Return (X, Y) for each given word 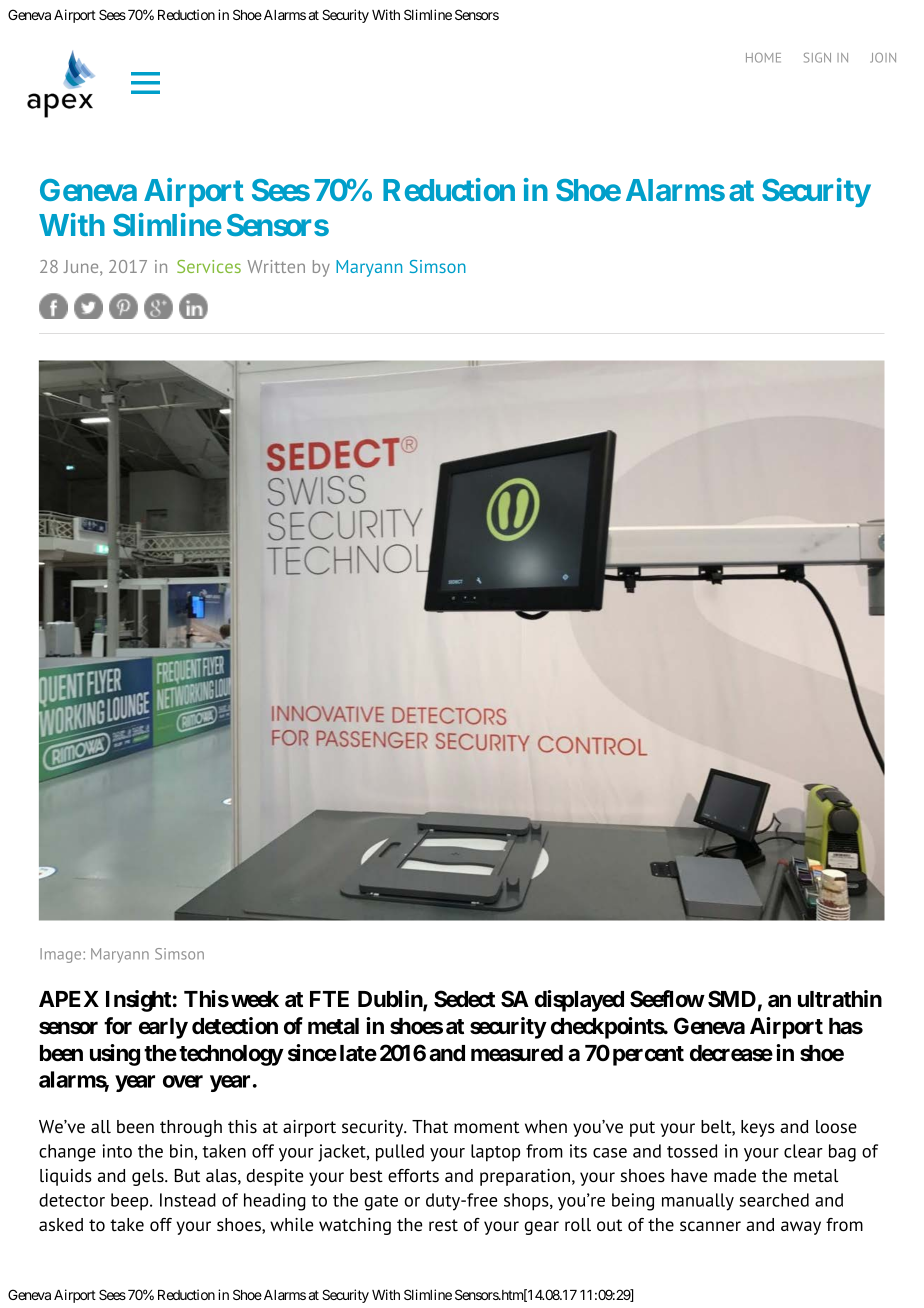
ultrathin (840, 998)
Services (209, 266)
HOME (763, 58)
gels (149, 1177)
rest (443, 1225)
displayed (579, 1001)
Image (62, 955)
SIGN (817, 58)
